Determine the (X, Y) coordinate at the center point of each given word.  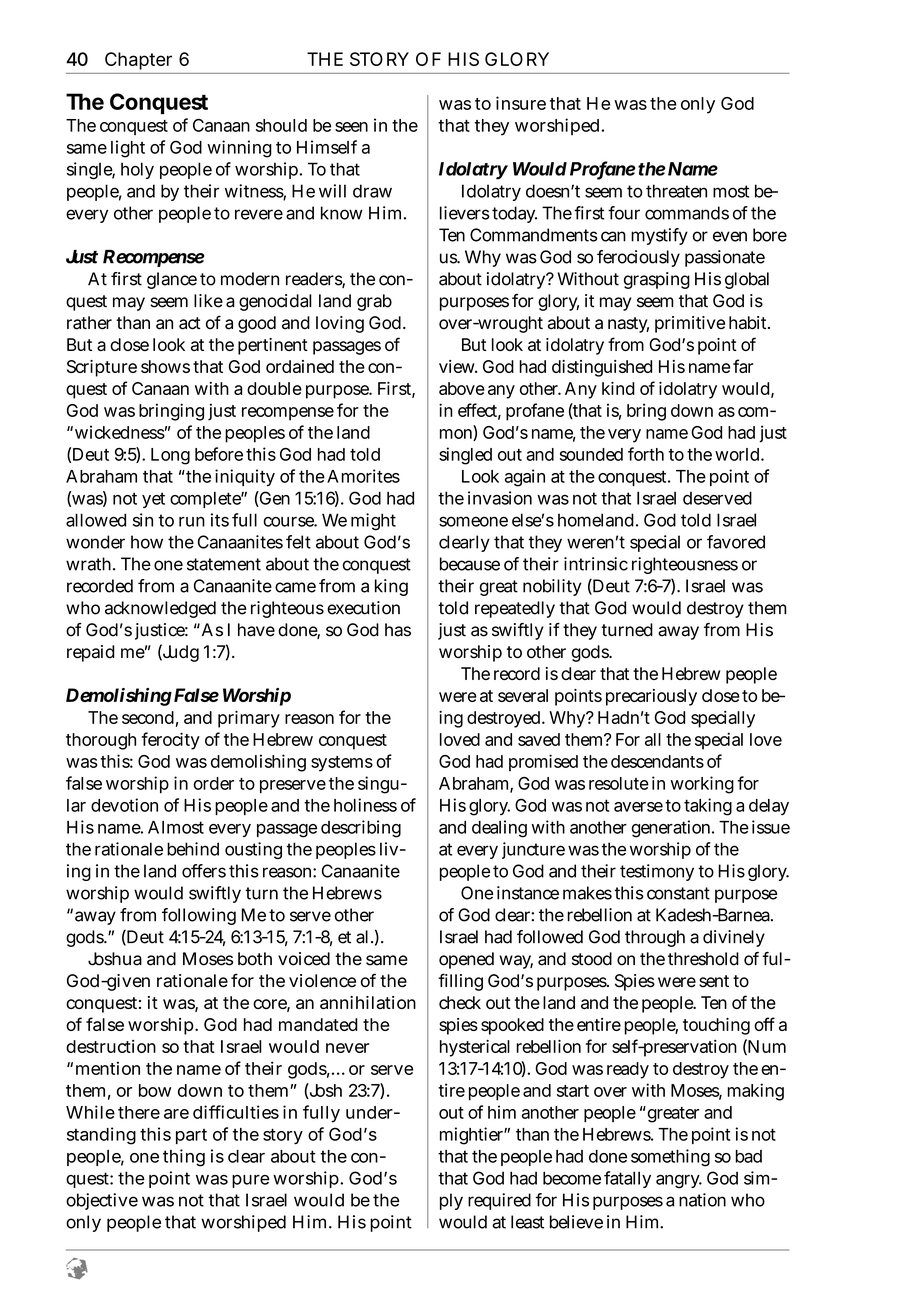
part (191, 1136)
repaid (91, 653)
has (398, 630)
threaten (676, 191)
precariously (651, 697)
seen (351, 127)
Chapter (138, 61)
